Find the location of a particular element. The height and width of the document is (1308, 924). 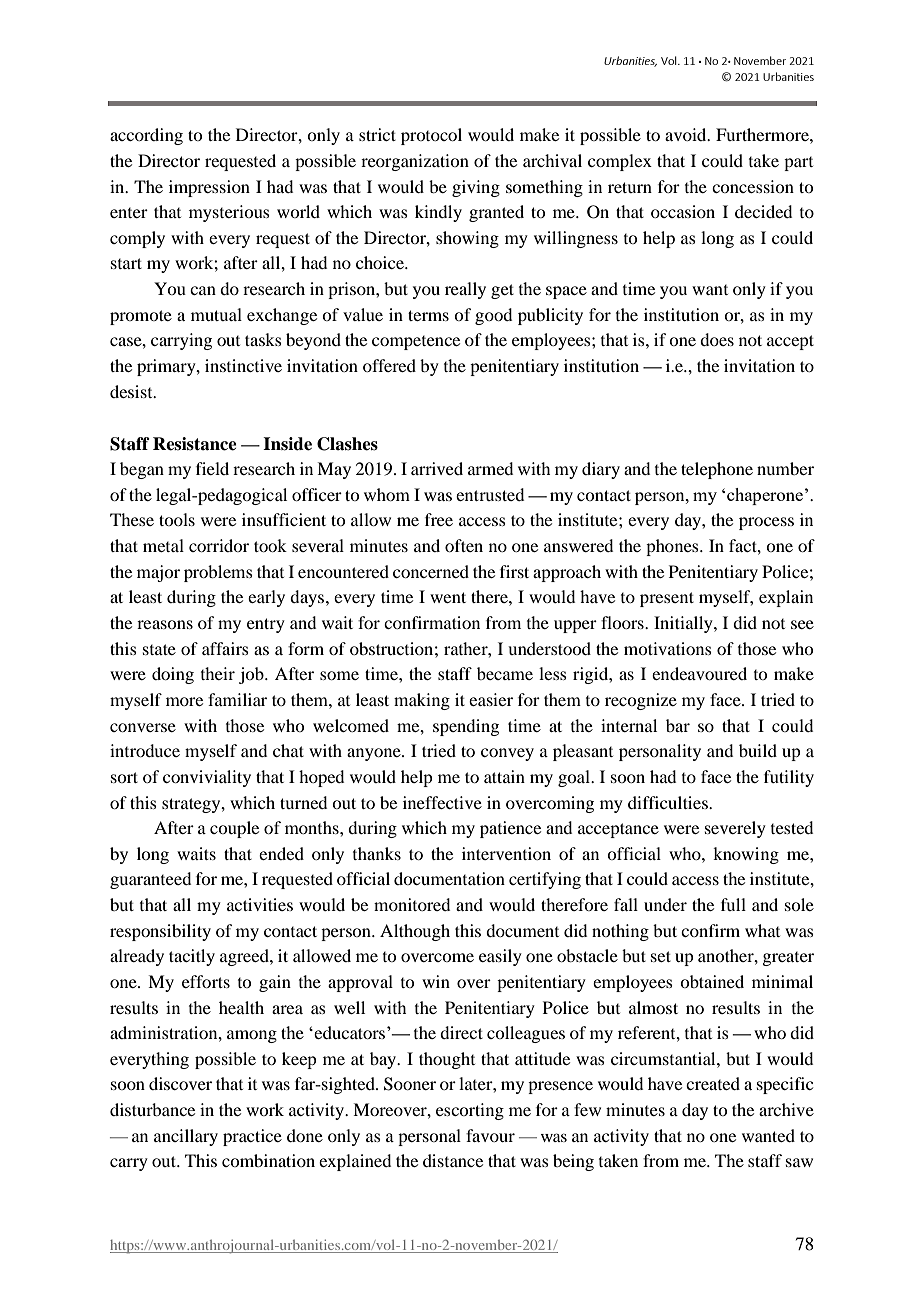

affairs is located at coordinates (225, 648).
